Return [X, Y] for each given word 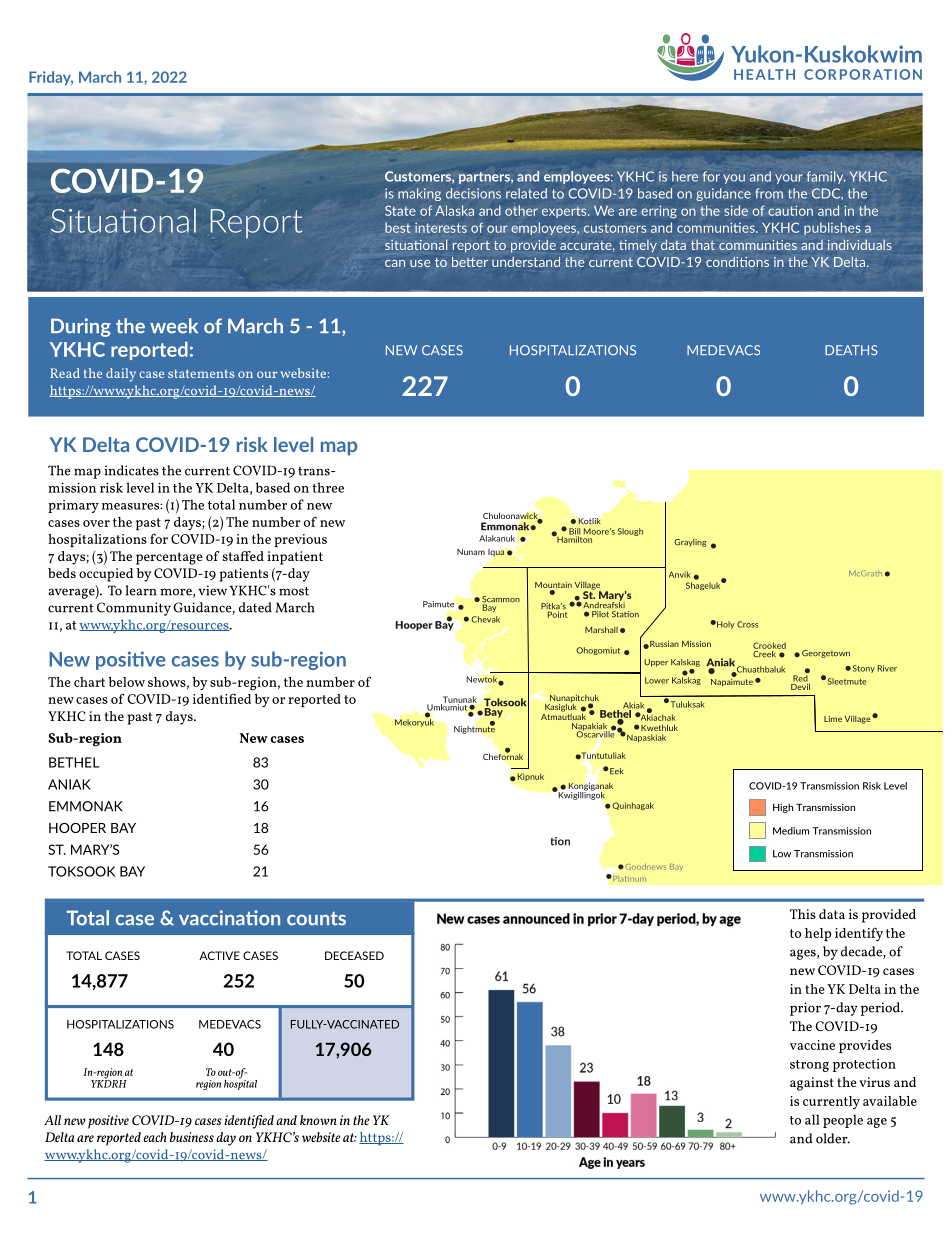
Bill [574, 532]
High [783, 808]
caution [790, 210]
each [155, 1137]
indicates [131, 470]
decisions [473, 193]
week [174, 326]
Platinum [628, 879]
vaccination [229, 918]
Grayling [690, 543]
